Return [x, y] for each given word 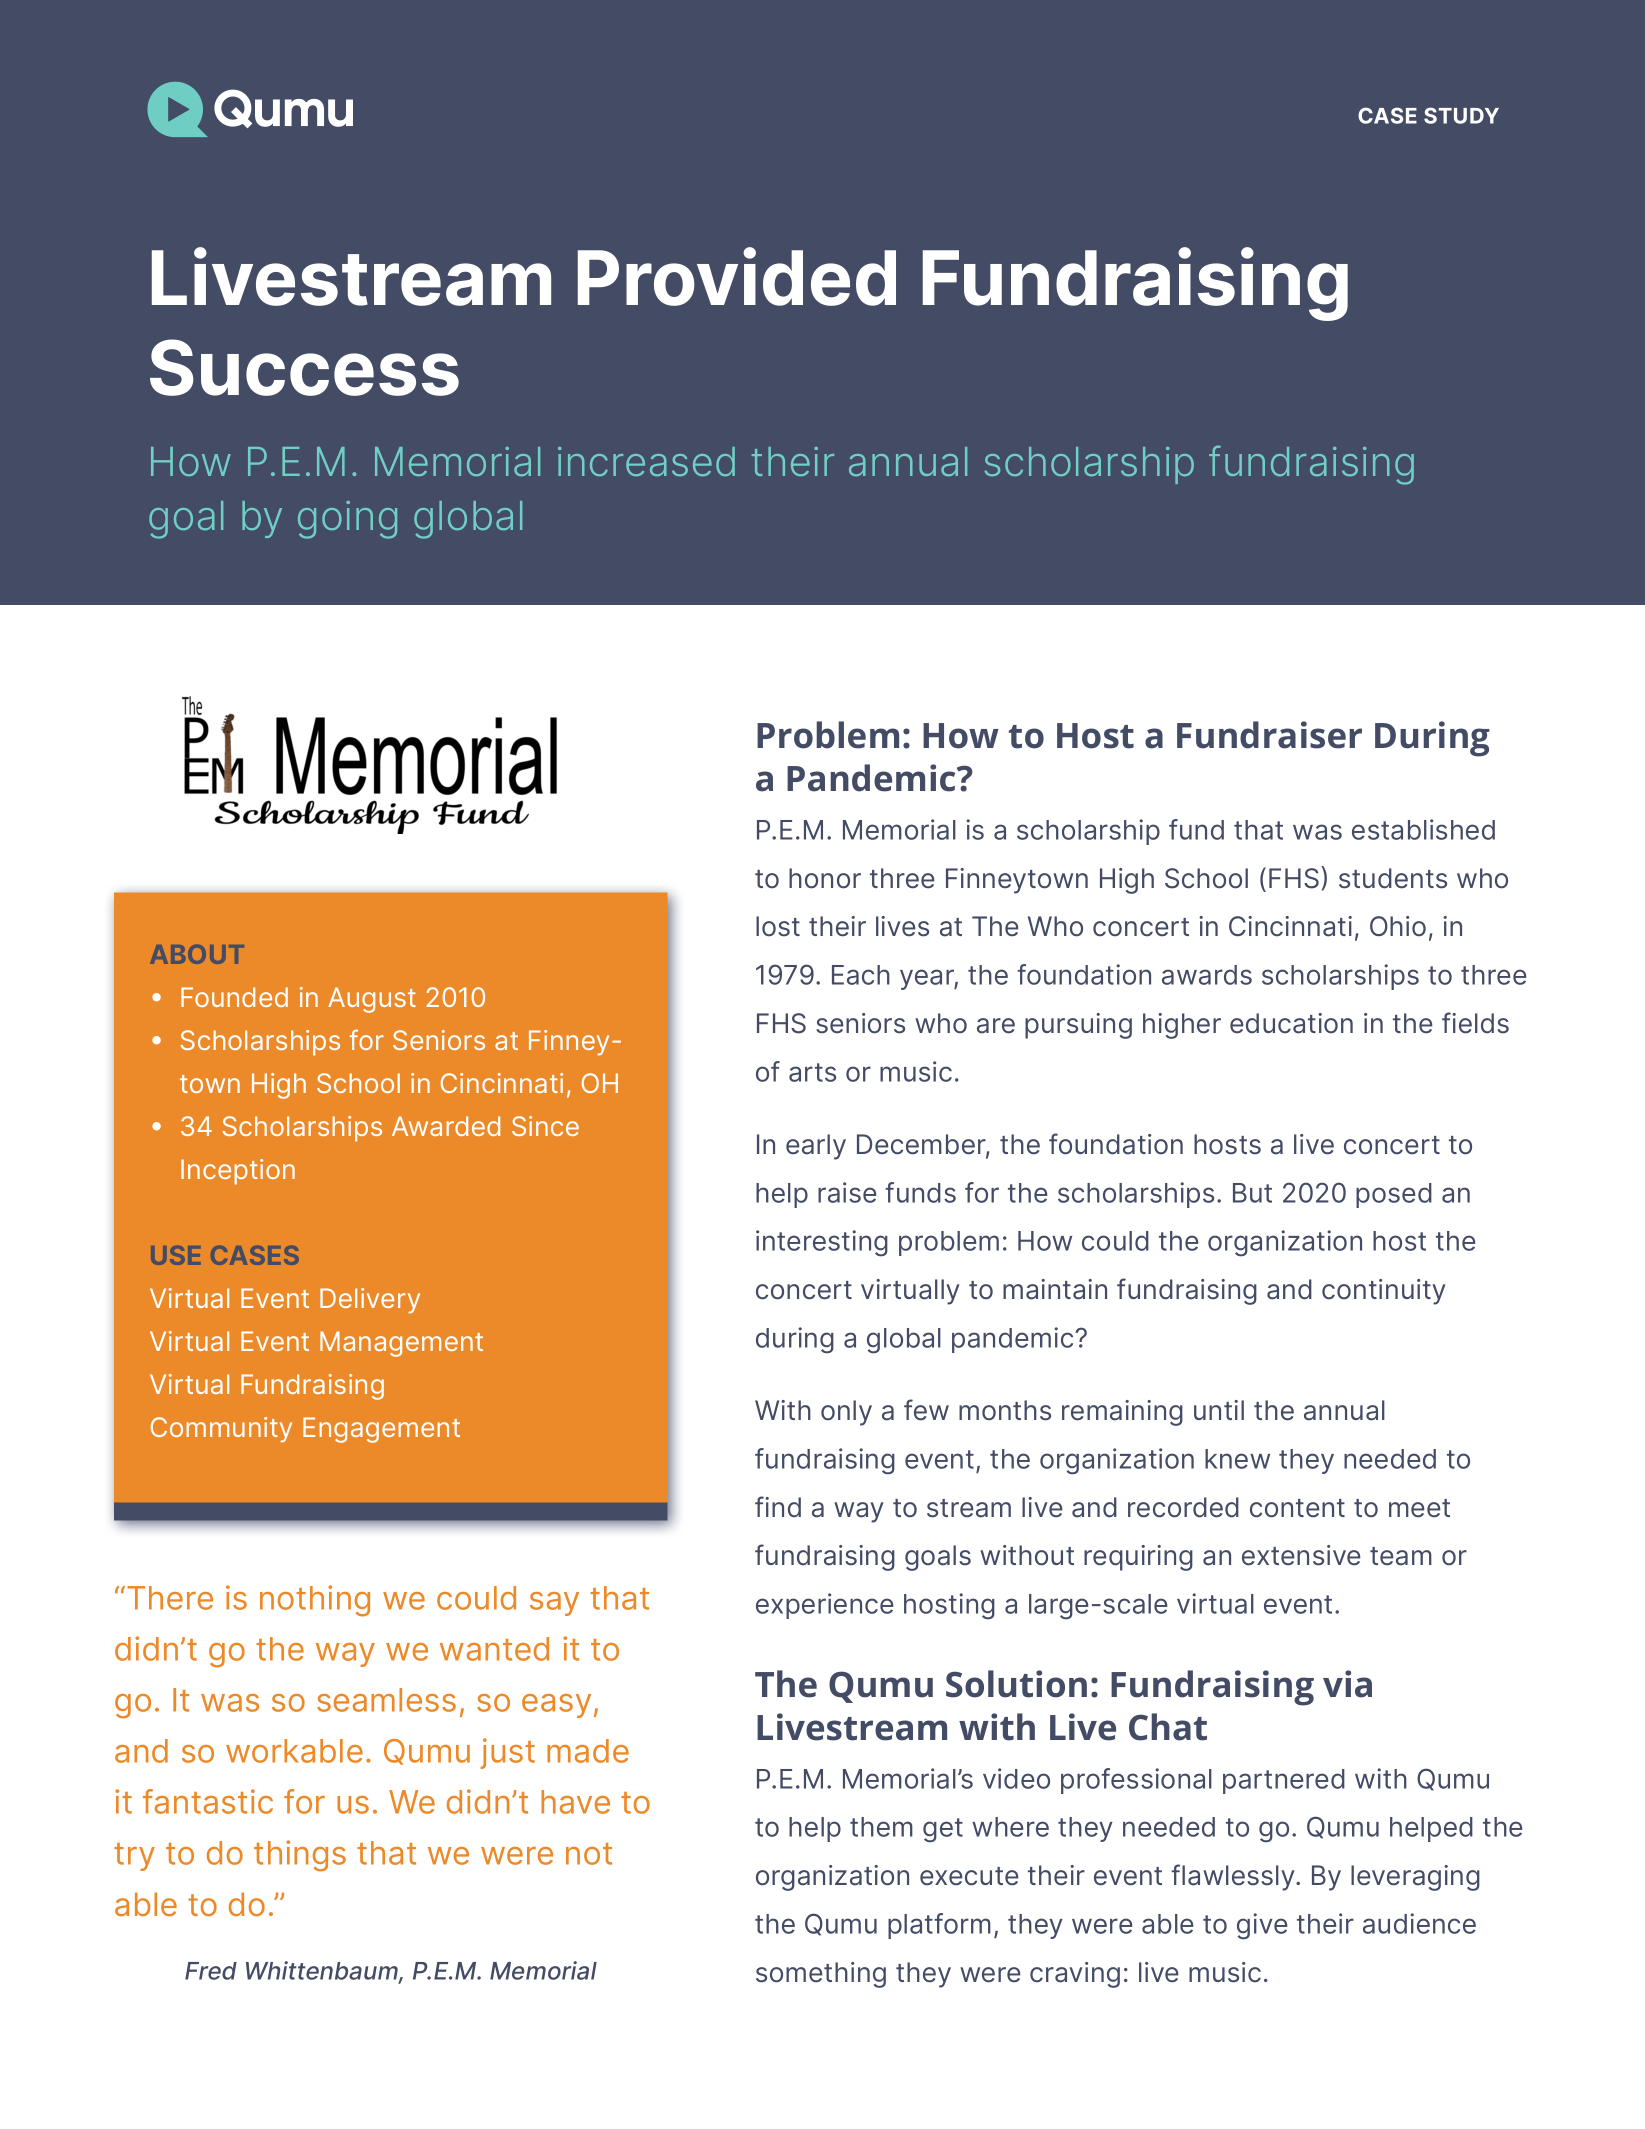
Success [304, 367]
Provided [737, 276]
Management [401, 1344]
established [1423, 829]
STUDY [1461, 115]
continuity [1384, 1292]
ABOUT [197, 954]
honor [825, 878]
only [846, 1413]
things [300, 1856]
